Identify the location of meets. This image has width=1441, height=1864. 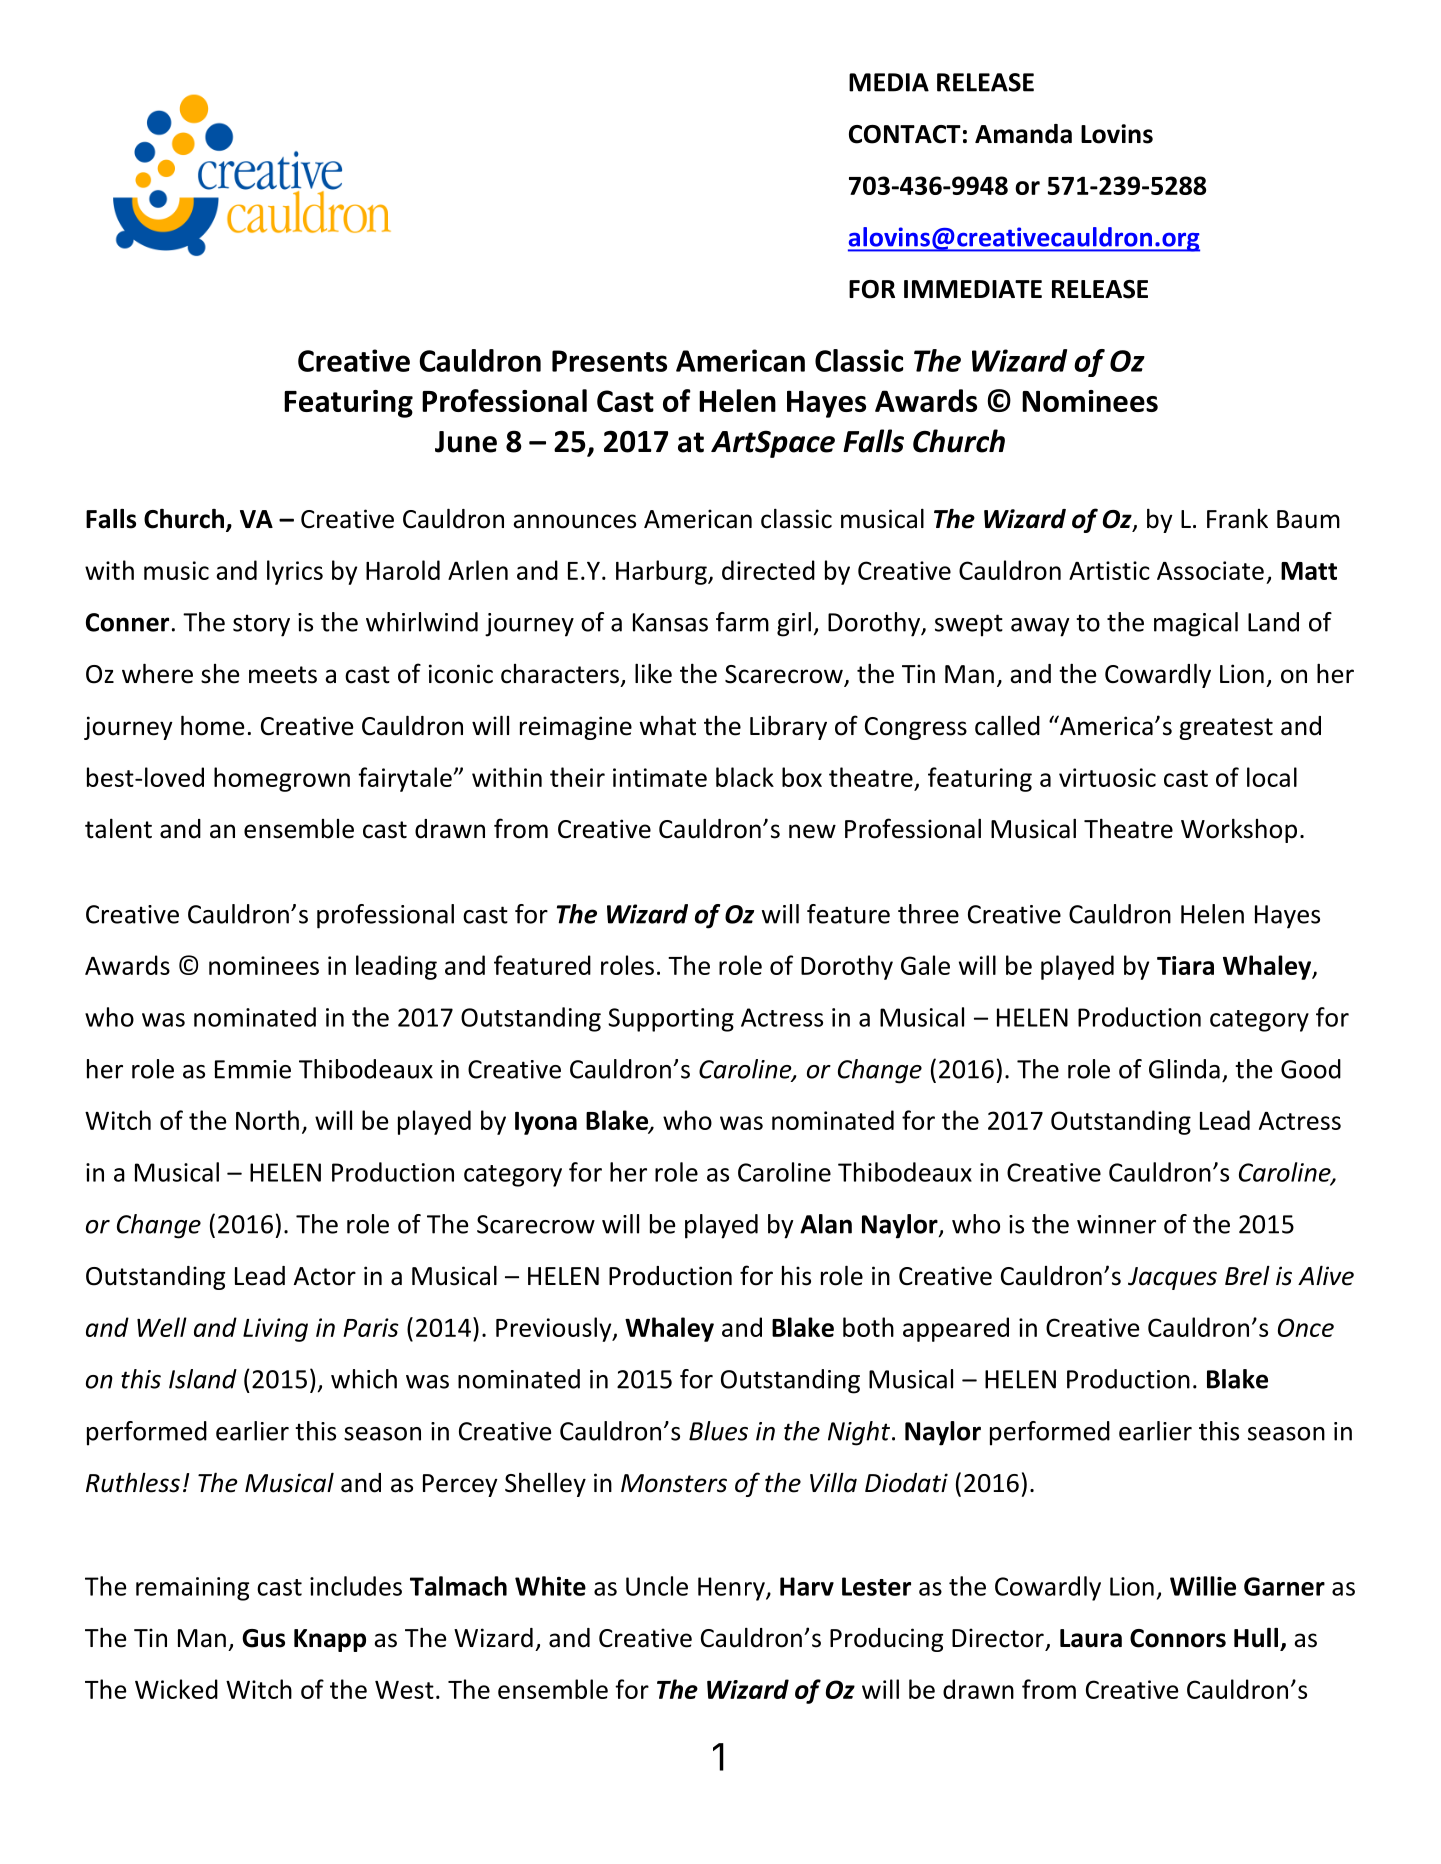
(283, 675).
